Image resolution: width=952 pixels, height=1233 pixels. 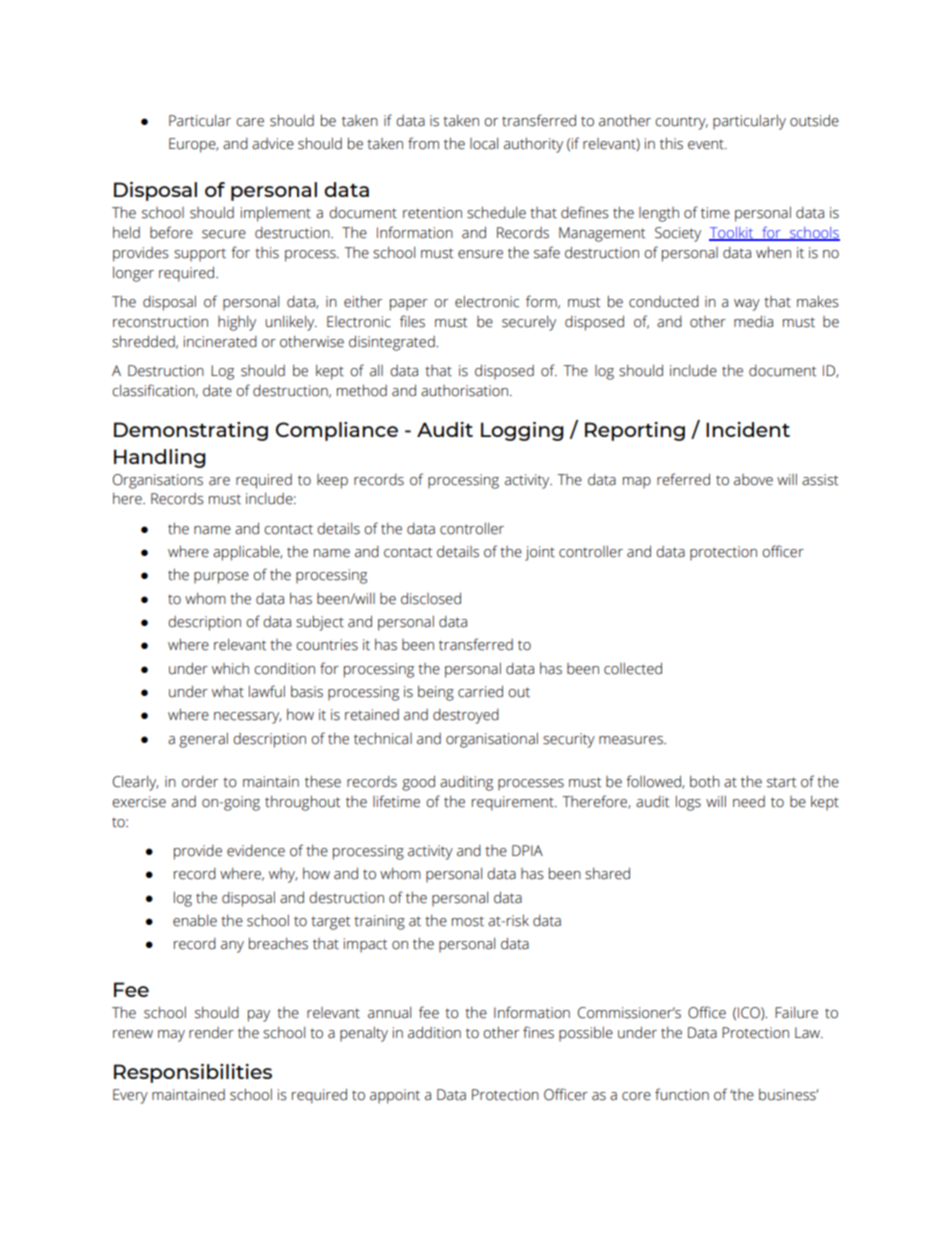 What do you see at coordinates (191, 431) in the image?
I see `Demonstrating` at bounding box center [191, 431].
